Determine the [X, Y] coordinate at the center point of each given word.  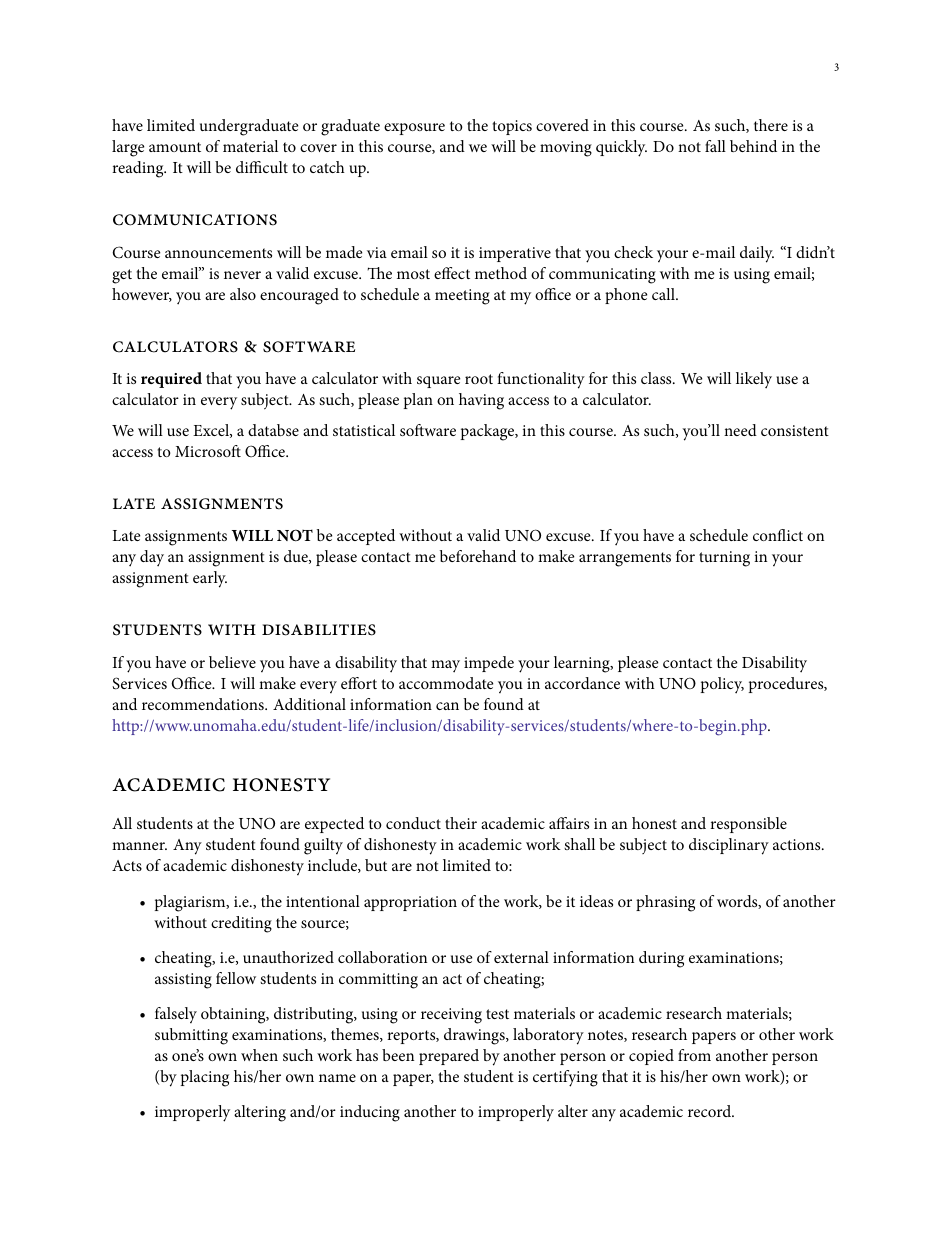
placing [205, 1078]
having [481, 401]
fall [715, 146]
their [461, 823]
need [740, 430]
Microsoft [208, 451]
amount [175, 147]
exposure [414, 129]
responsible [748, 825]
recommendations [204, 704]
